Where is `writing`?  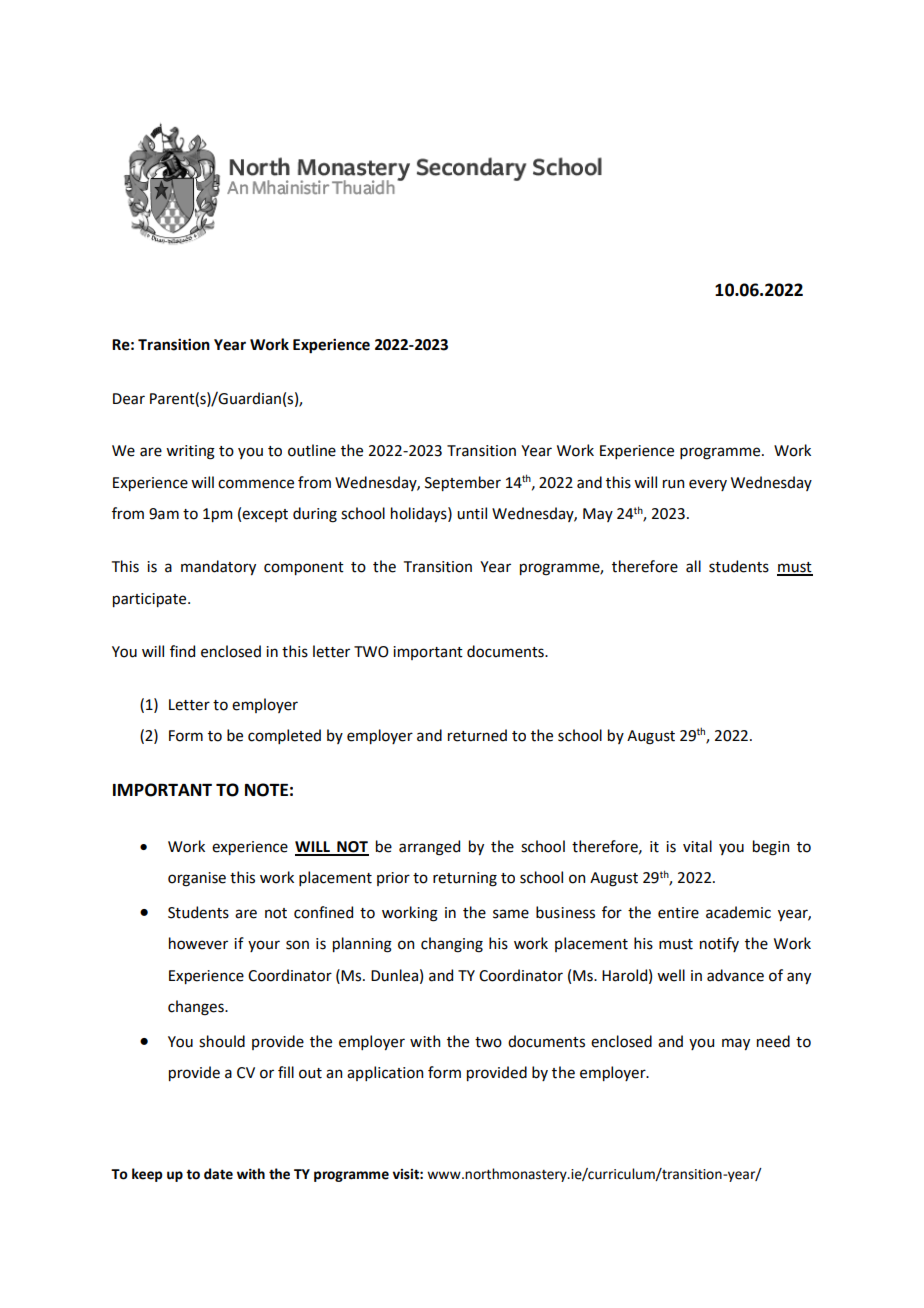
writing is located at coordinates (190, 452).
